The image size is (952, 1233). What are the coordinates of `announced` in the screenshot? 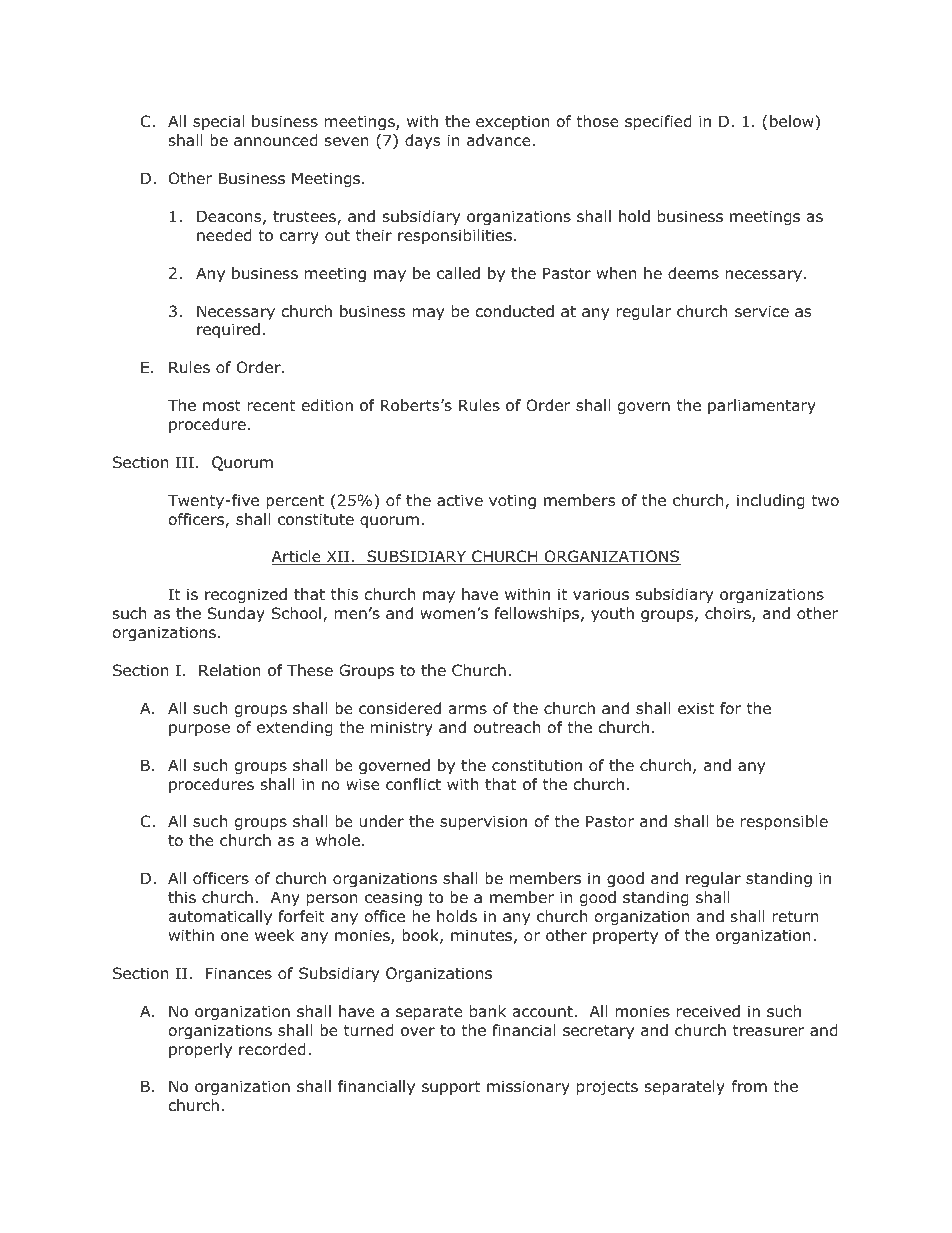 It's located at (276, 140).
